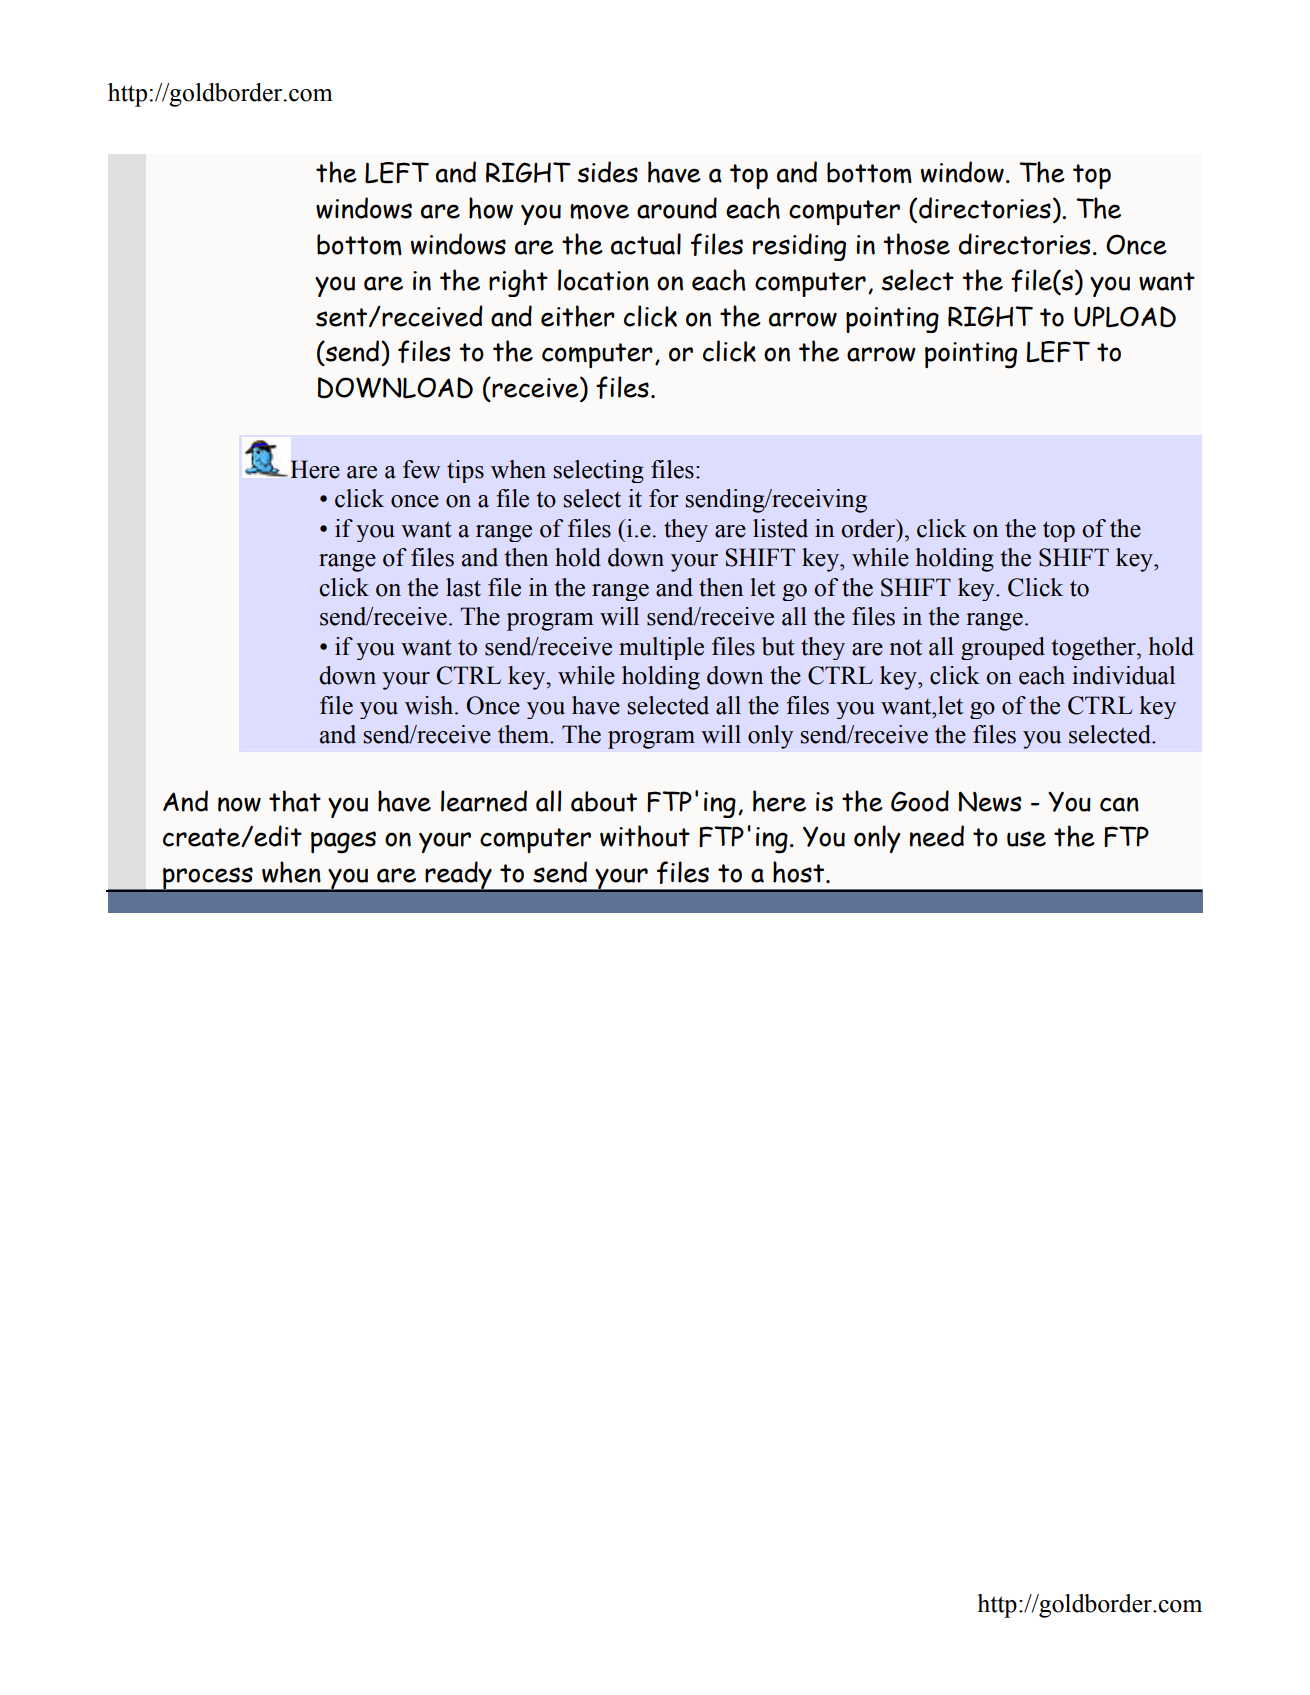 Image resolution: width=1310 pixels, height=1695 pixels. What do you see at coordinates (677, 208) in the page?
I see `around` at bounding box center [677, 208].
